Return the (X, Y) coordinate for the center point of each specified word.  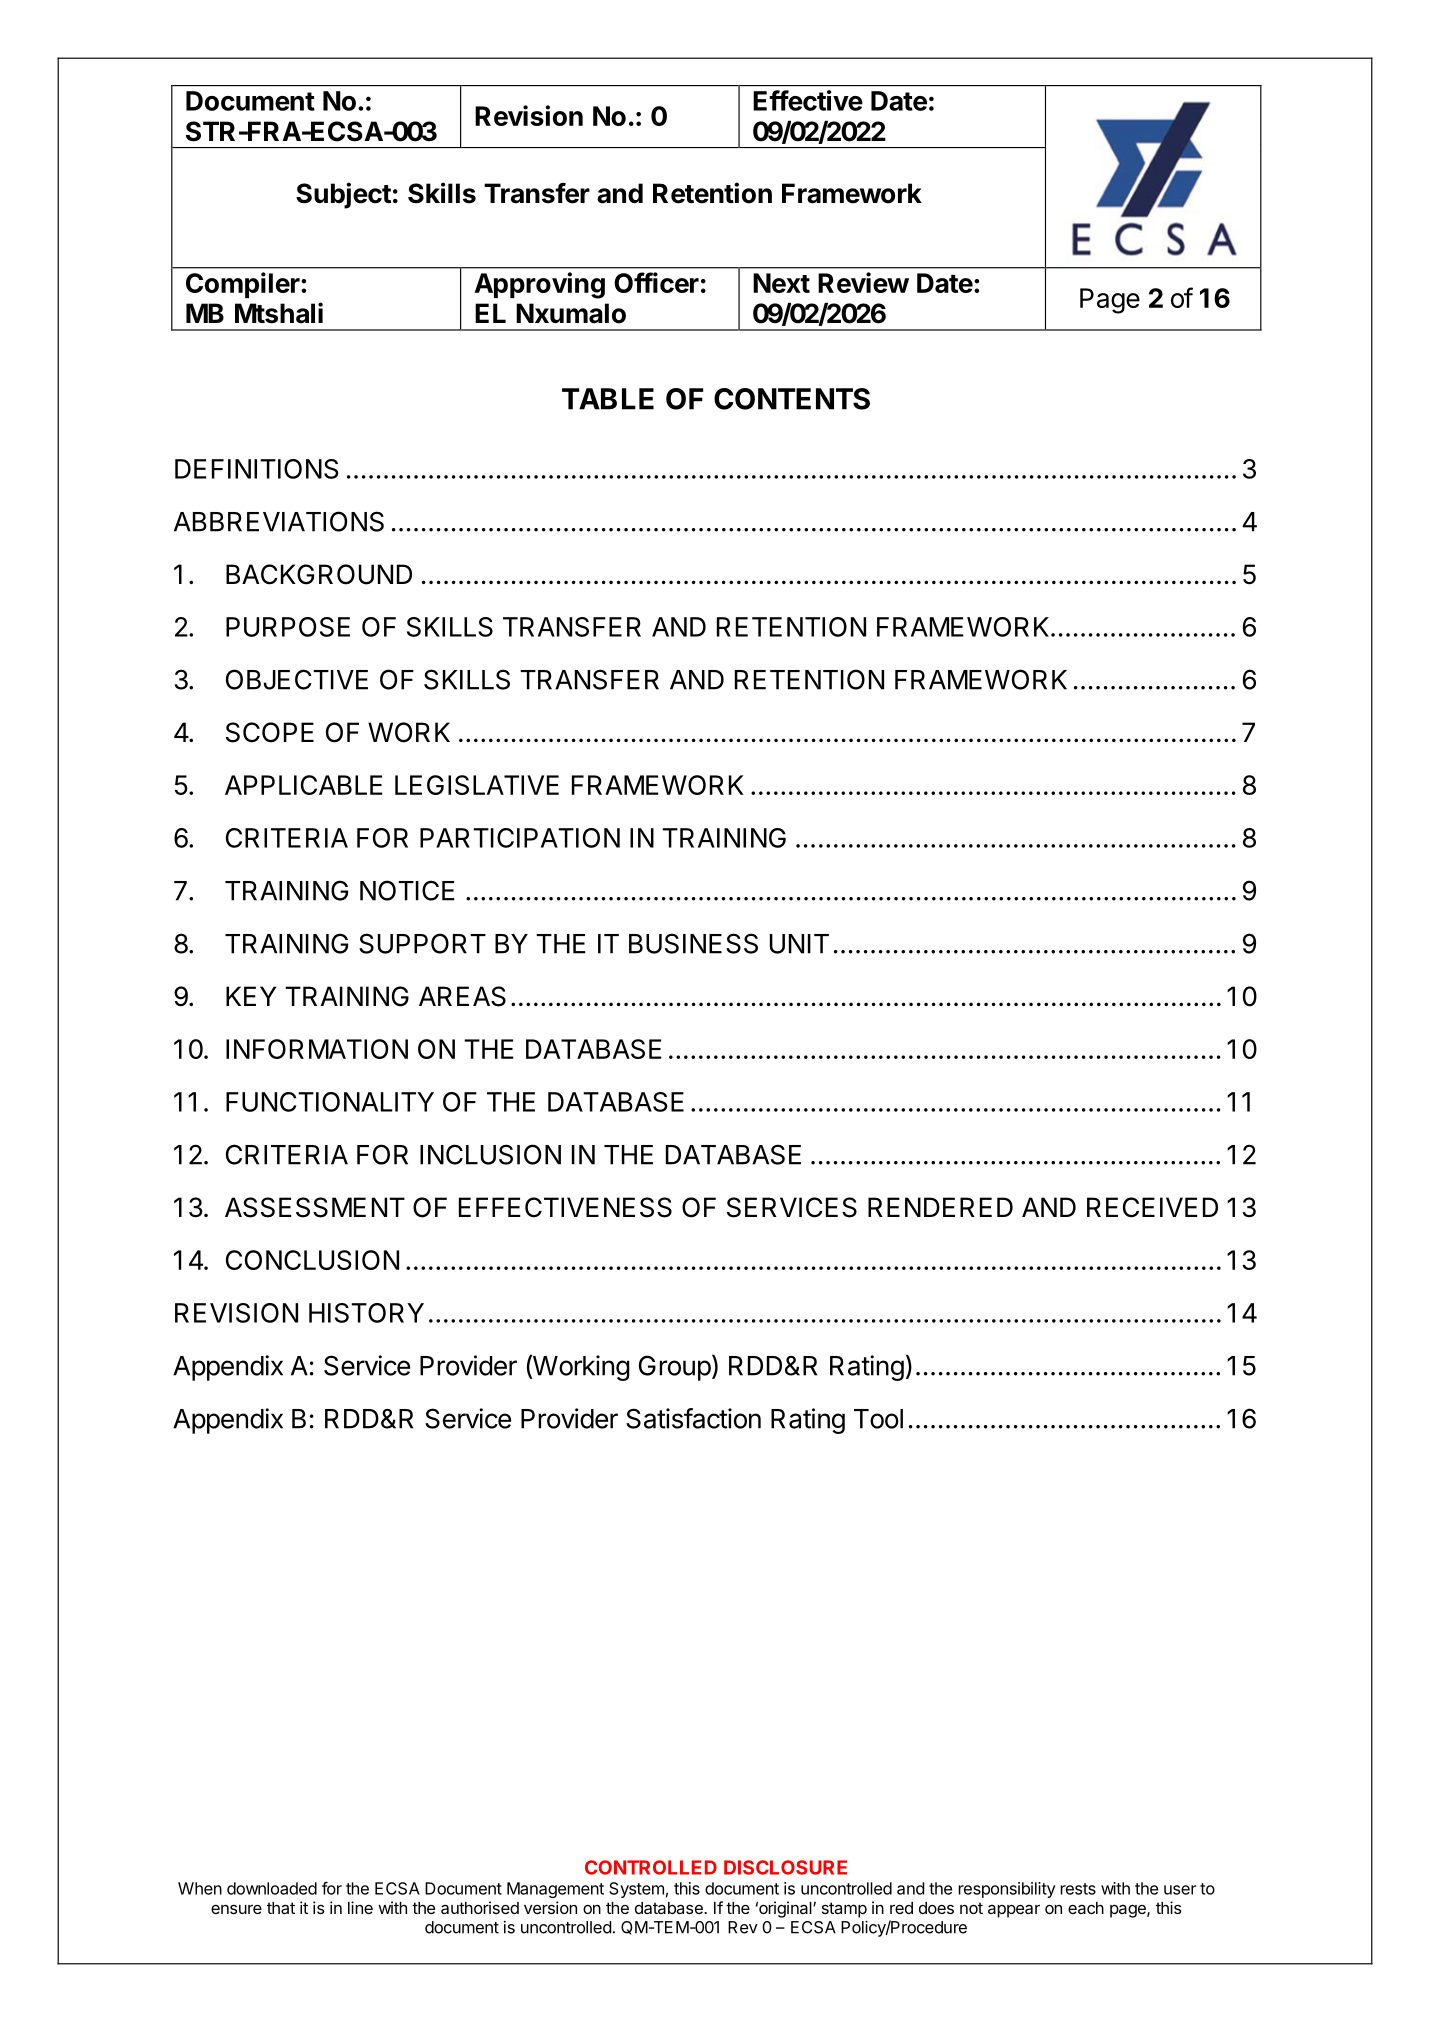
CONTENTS (792, 399)
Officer (656, 282)
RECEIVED (1152, 1207)
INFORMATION (317, 1049)
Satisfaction (693, 1418)
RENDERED (940, 1207)
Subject (343, 195)
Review (863, 282)
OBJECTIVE (297, 679)
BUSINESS (693, 943)
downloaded (272, 1888)
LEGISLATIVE (477, 785)
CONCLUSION (312, 1260)
